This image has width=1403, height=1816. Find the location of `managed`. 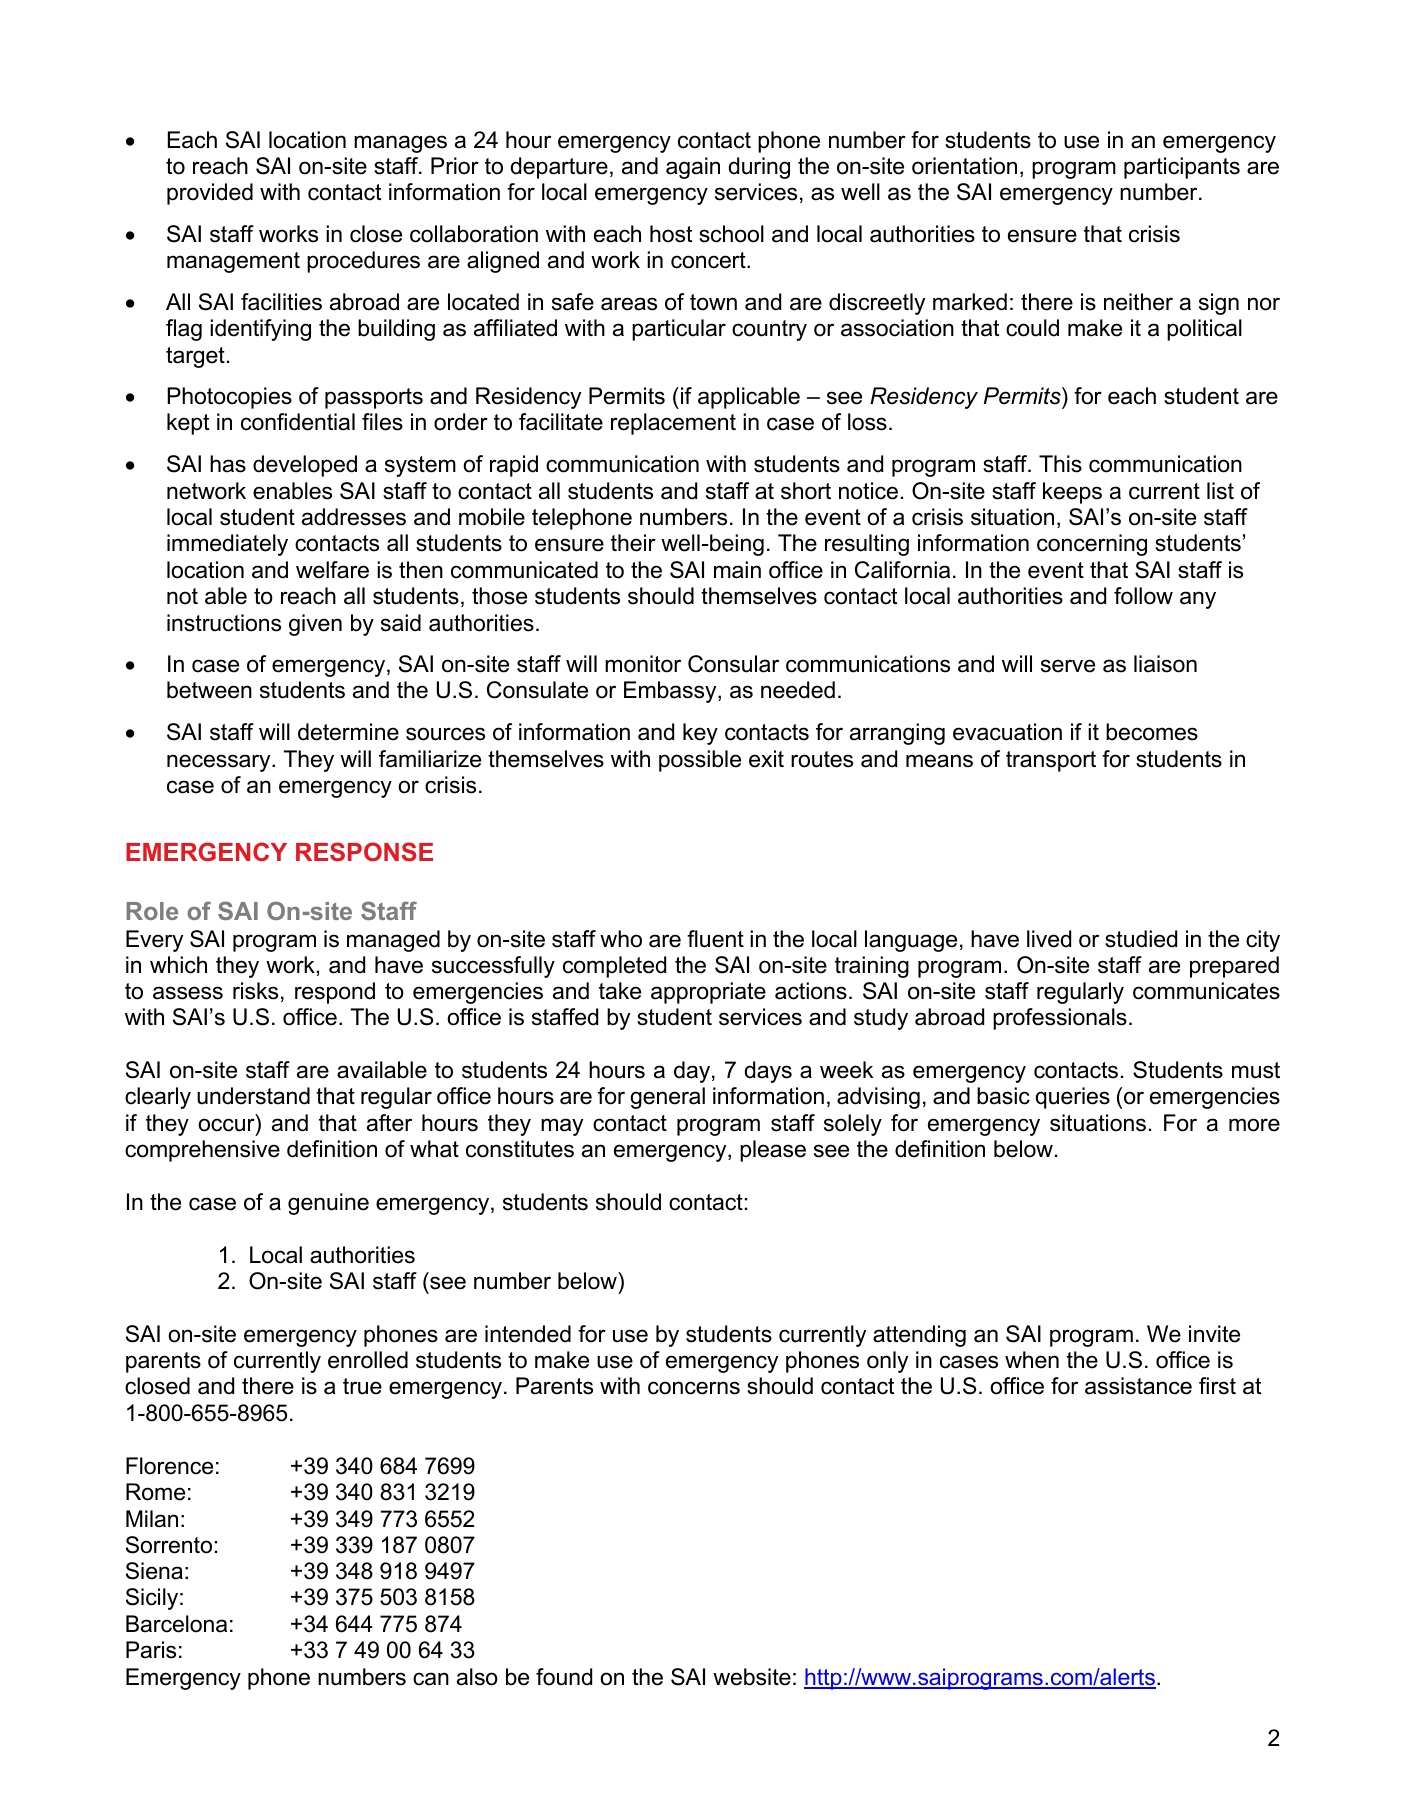

managed is located at coordinates (393, 941).
